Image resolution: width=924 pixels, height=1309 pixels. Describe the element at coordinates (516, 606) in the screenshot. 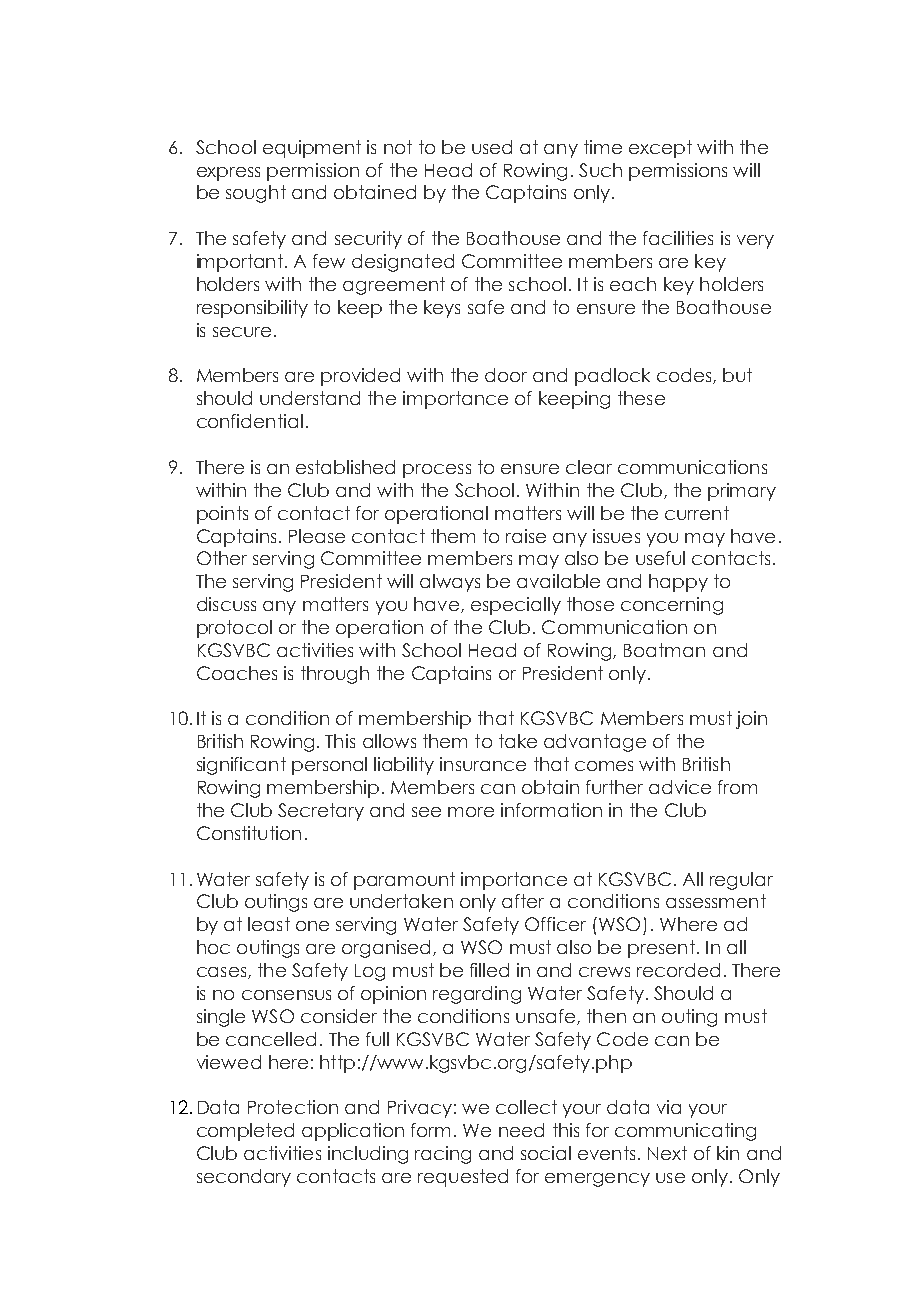

I see `especially` at that location.
